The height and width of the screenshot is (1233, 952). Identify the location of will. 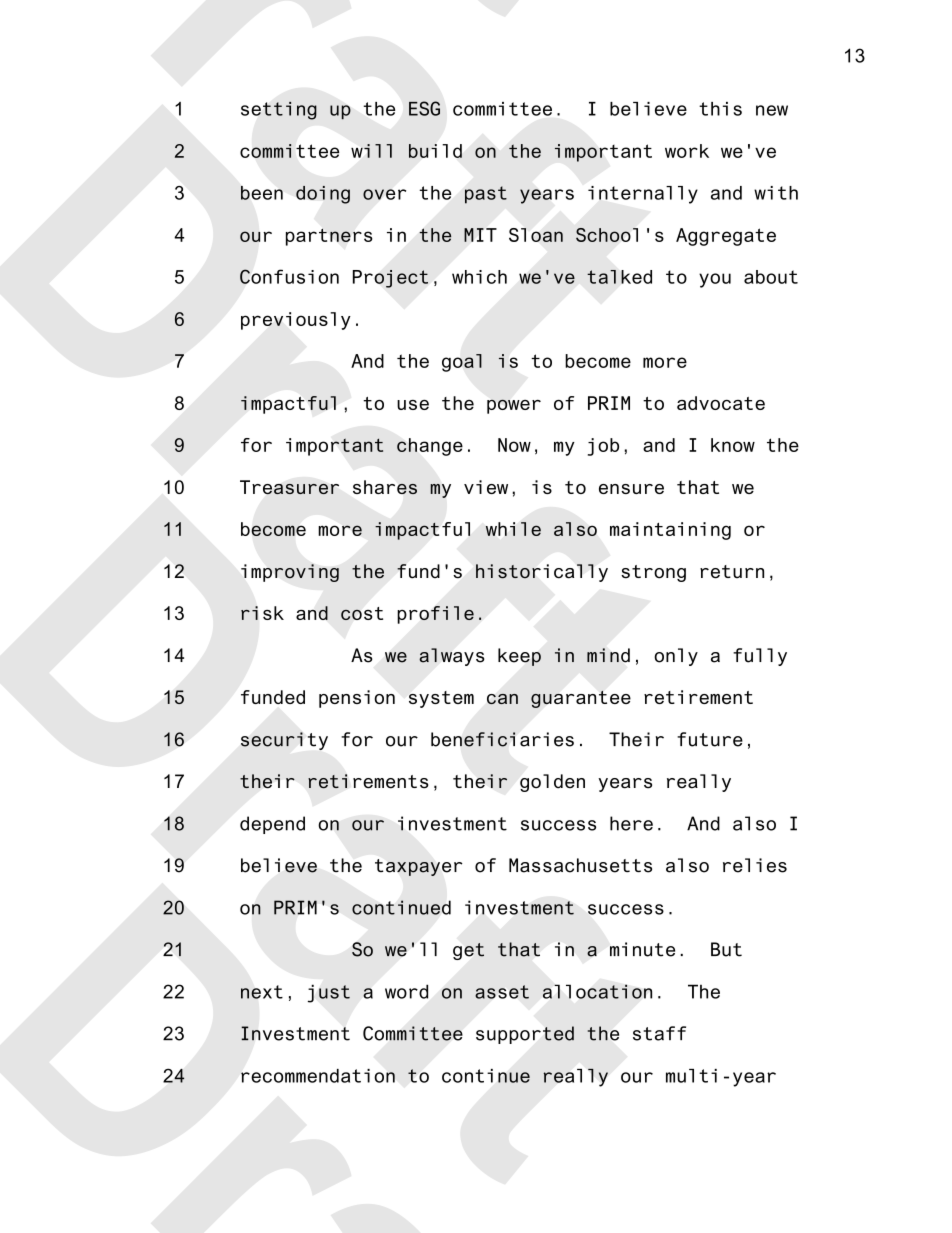
(371, 151).
